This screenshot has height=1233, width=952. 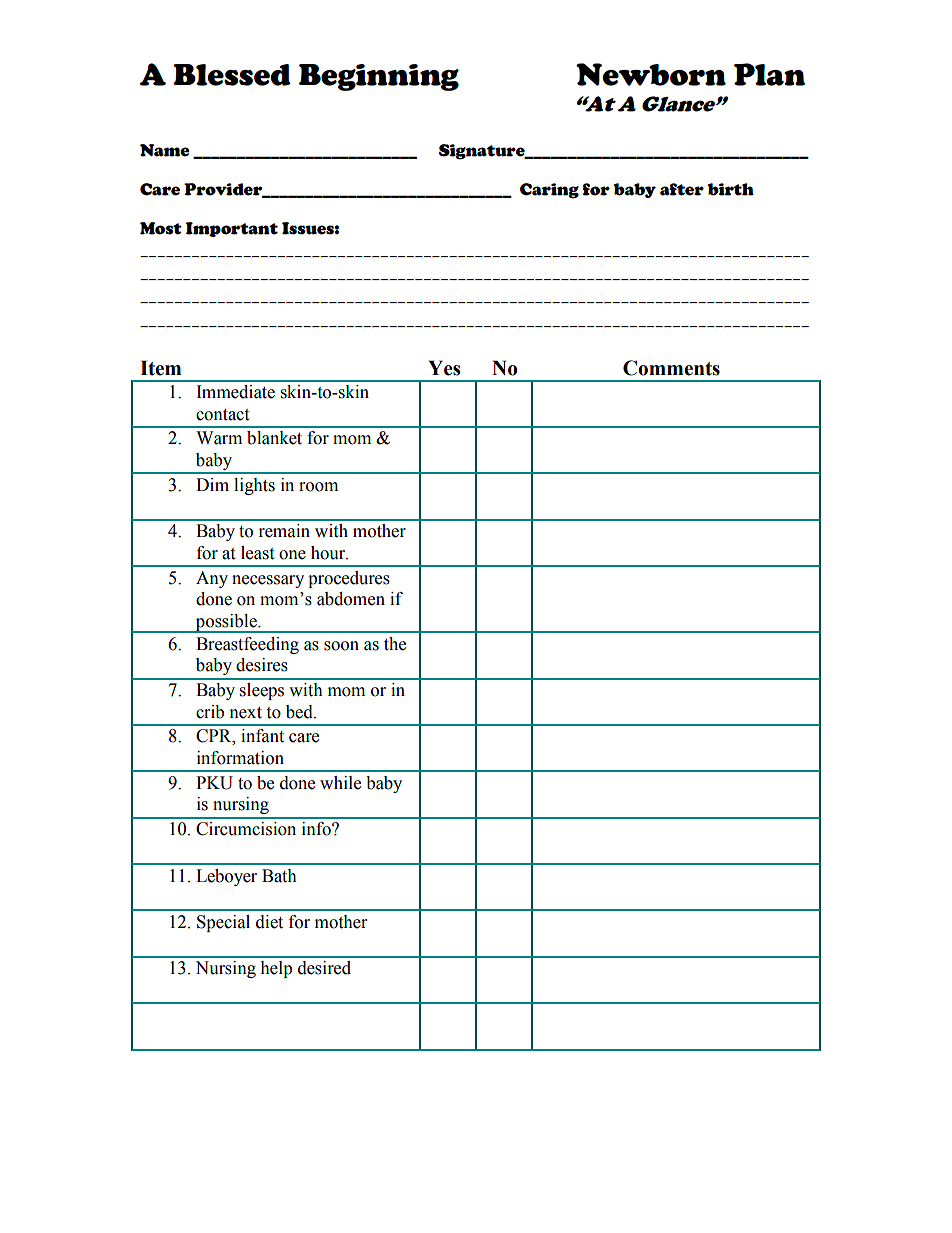 I want to click on Special, so click(x=223, y=923).
